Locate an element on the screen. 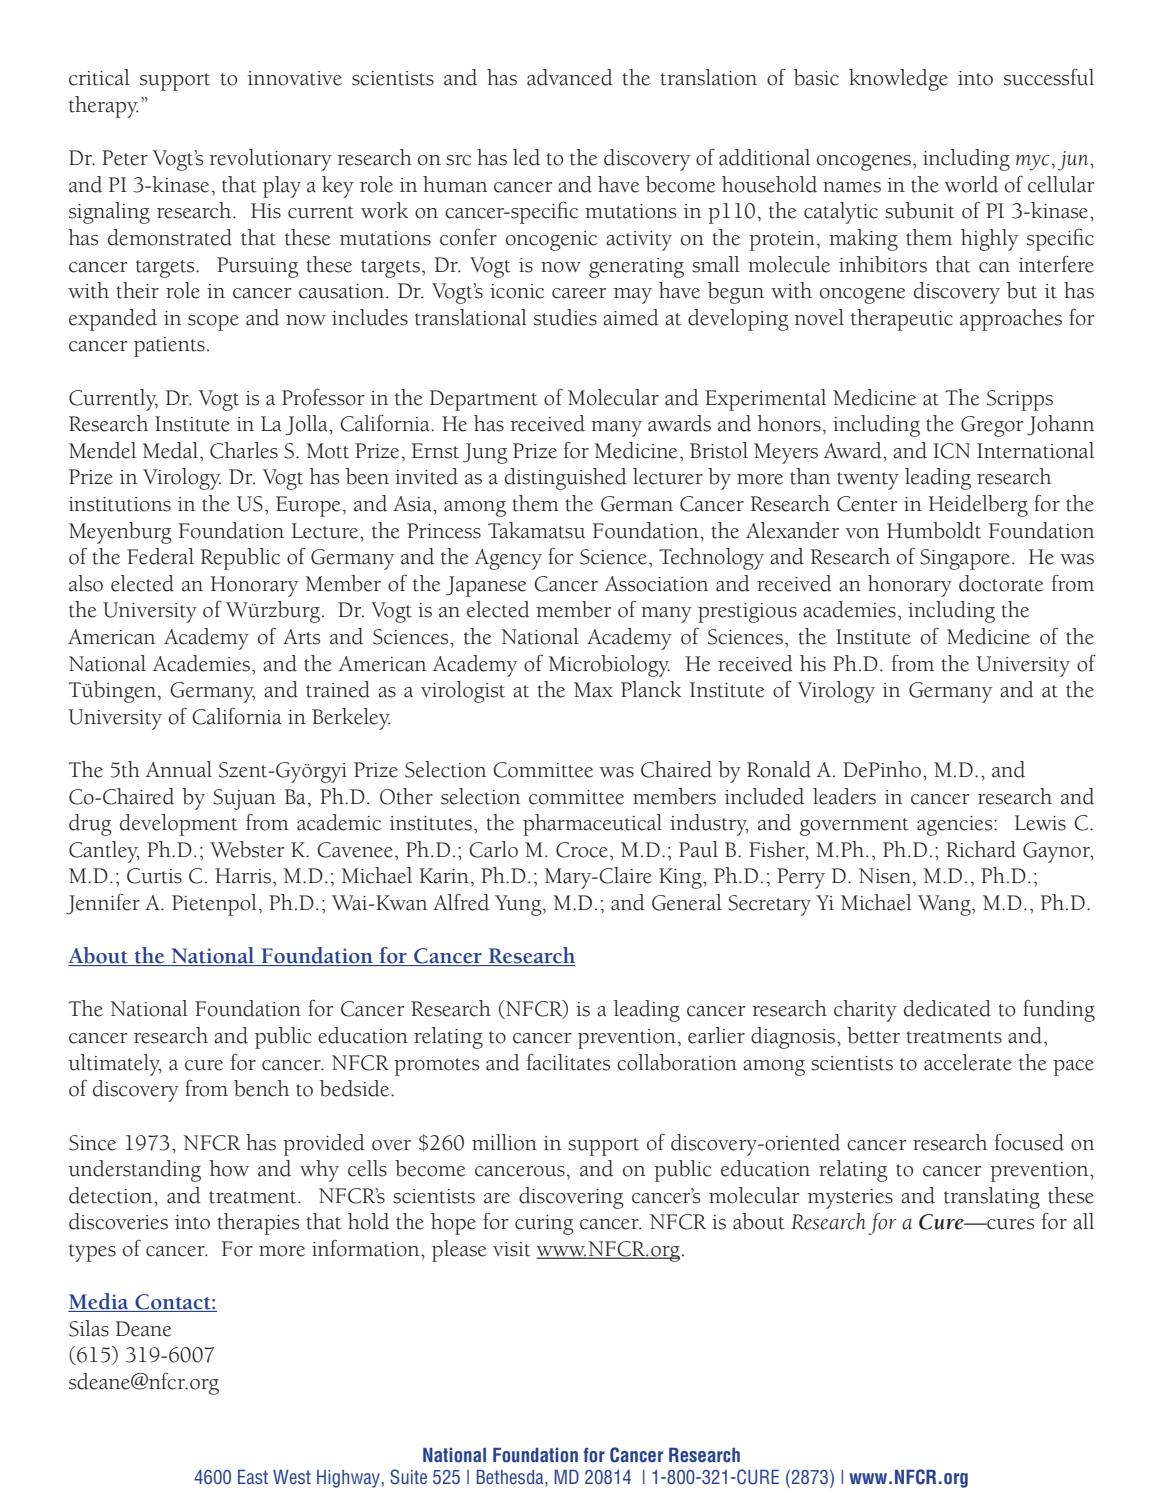 The width and height of the screenshot is (1163, 1505). dedicated is located at coordinates (947, 1008).
